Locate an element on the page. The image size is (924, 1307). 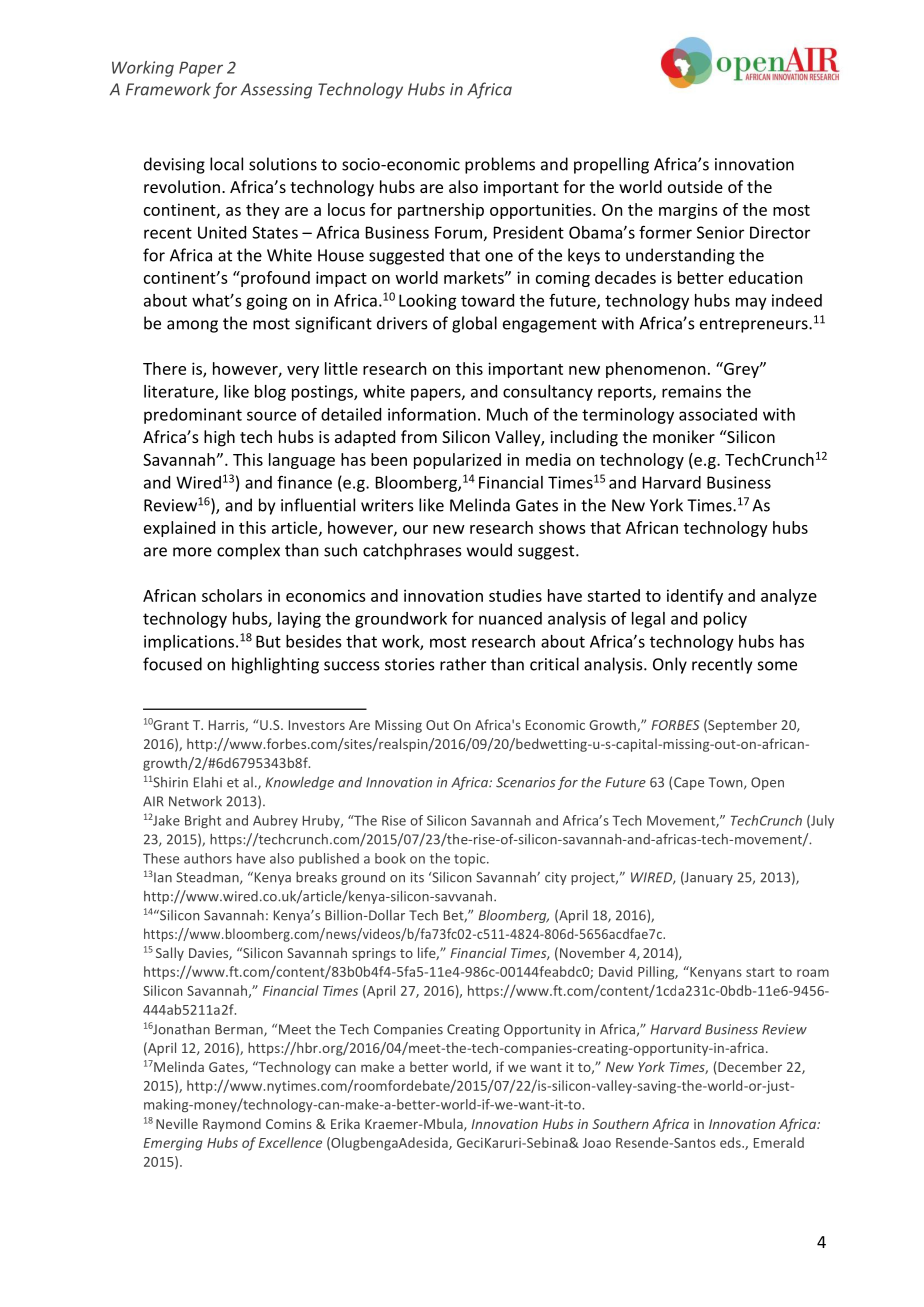
policy is located at coordinates (725, 620).
